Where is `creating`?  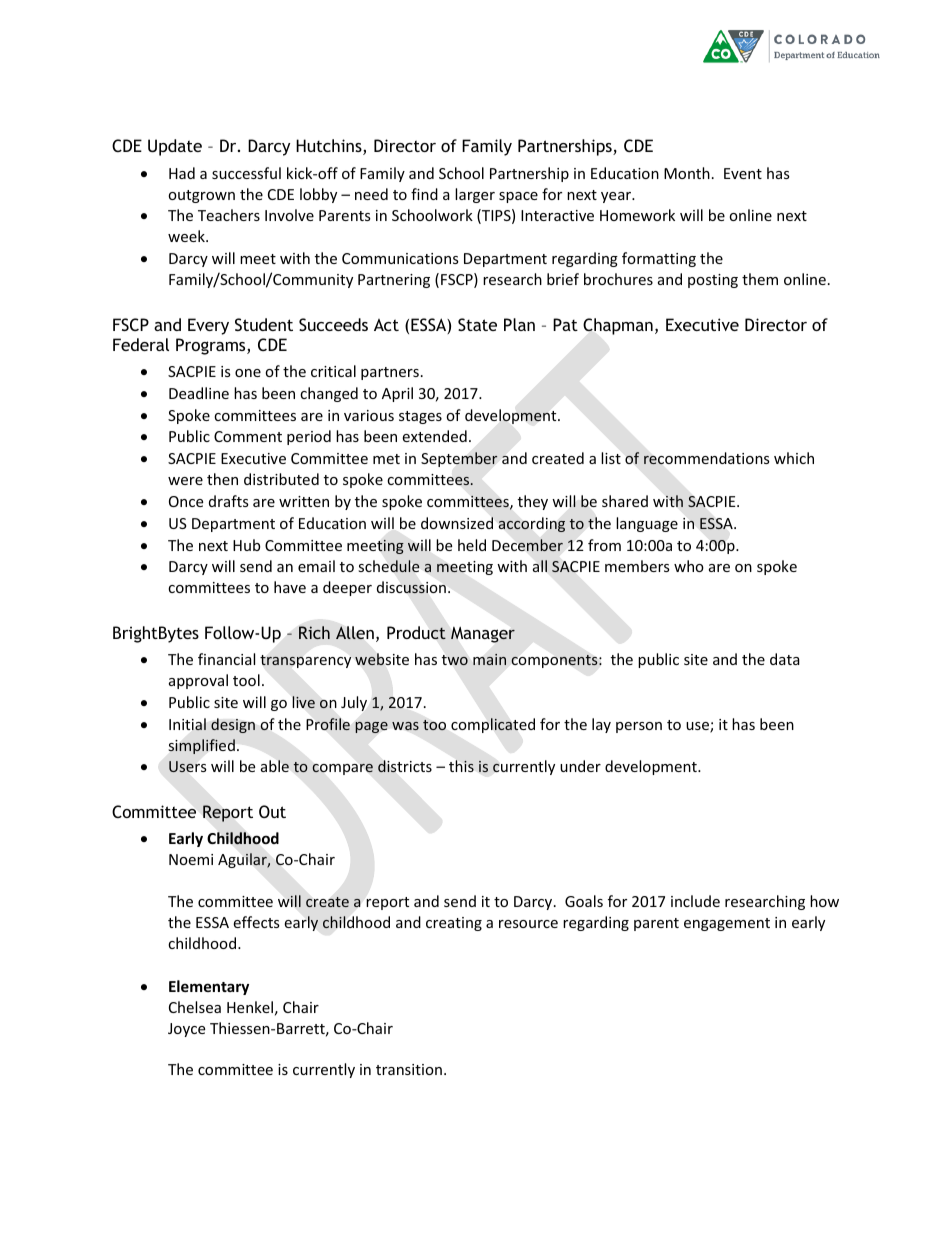
creating is located at coordinates (454, 924).
